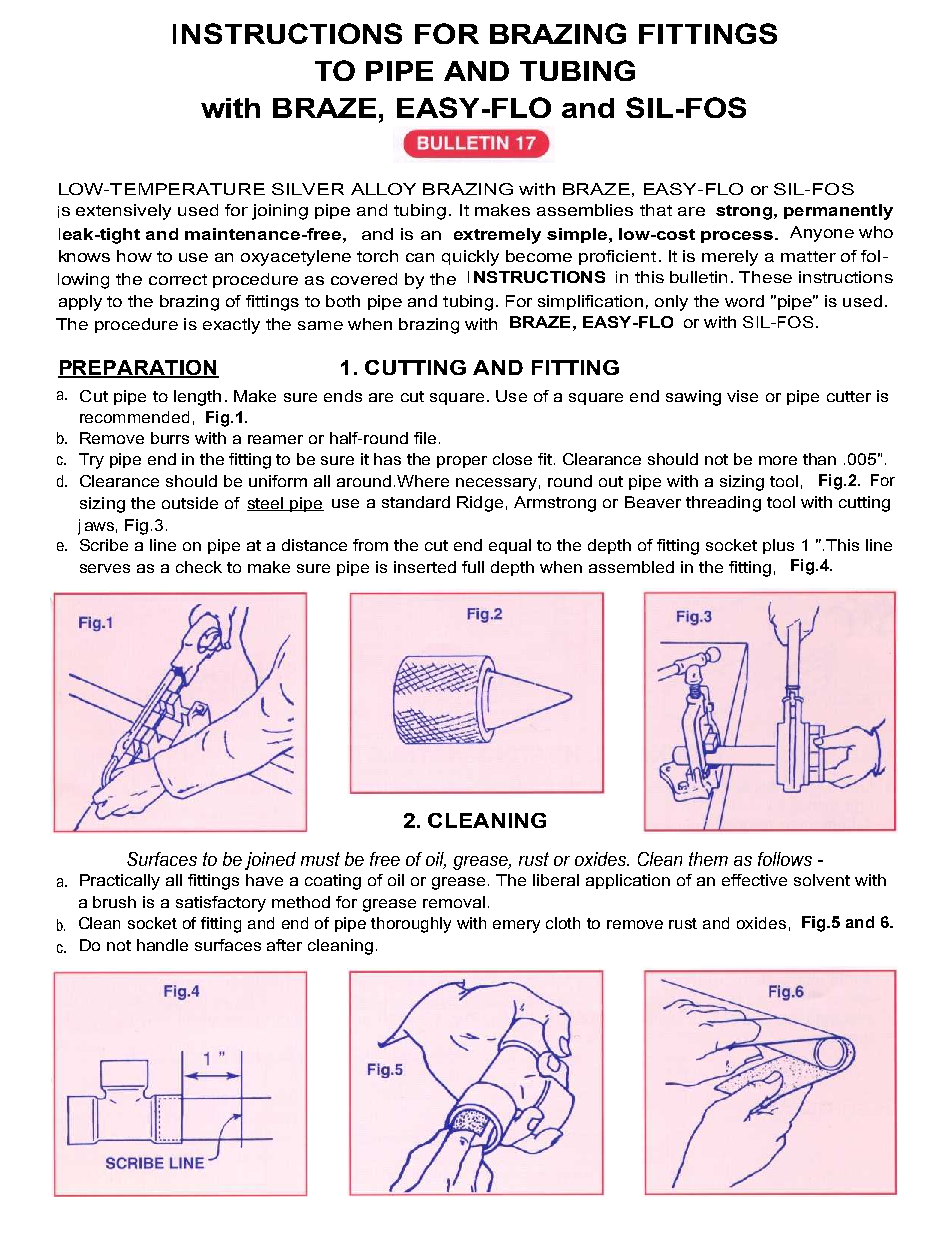 The width and height of the screenshot is (952, 1233). What do you see at coordinates (199, 567) in the screenshot?
I see `check` at bounding box center [199, 567].
